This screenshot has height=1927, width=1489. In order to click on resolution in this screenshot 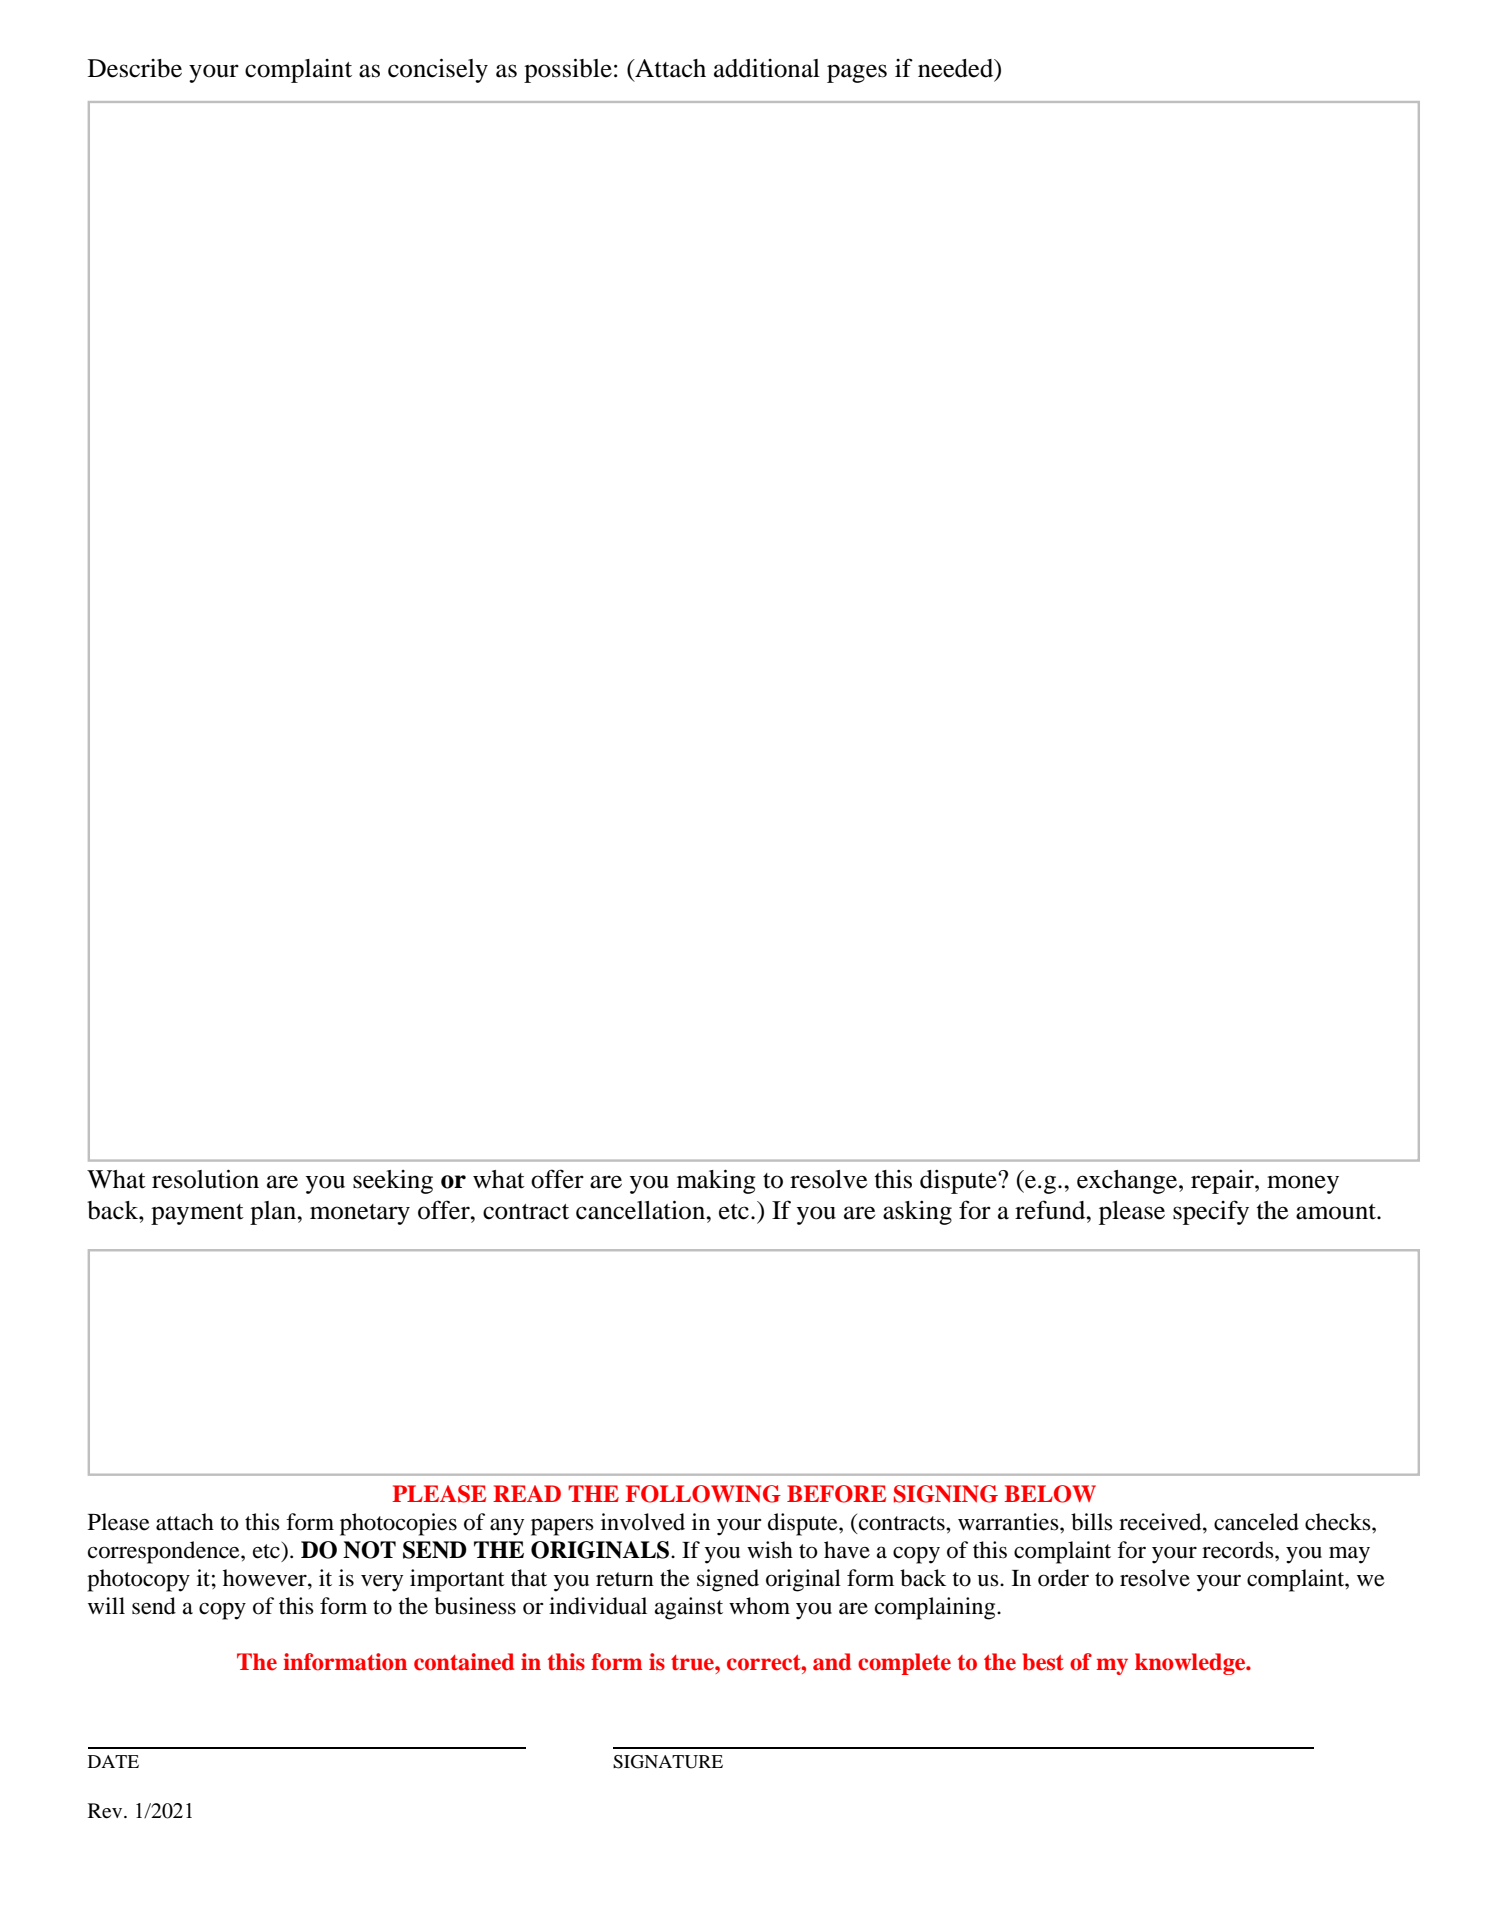, I will do `click(205, 1179)`.
